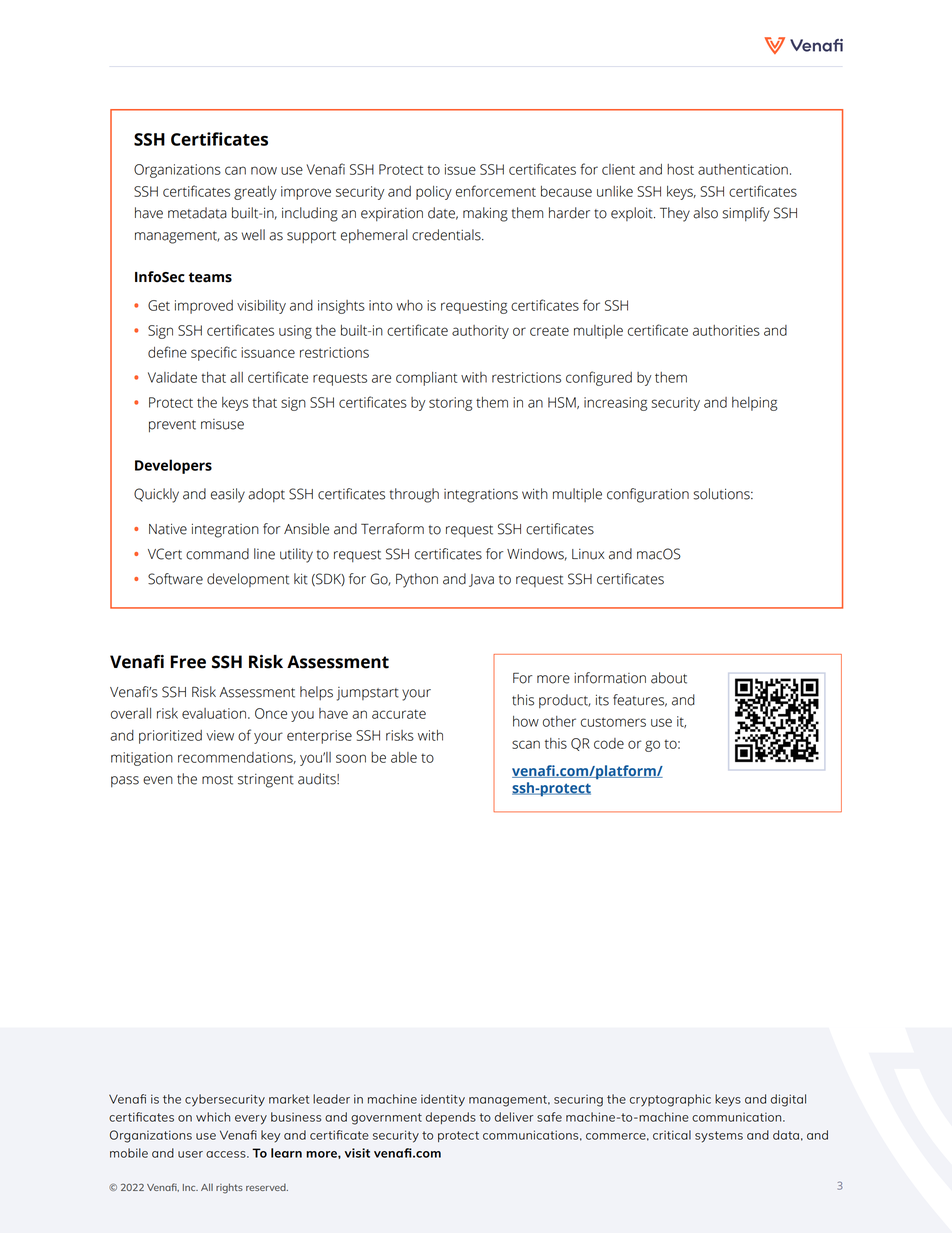  What do you see at coordinates (434, 193) in the image?
I see `policy` at bounding box center [434, 193].
